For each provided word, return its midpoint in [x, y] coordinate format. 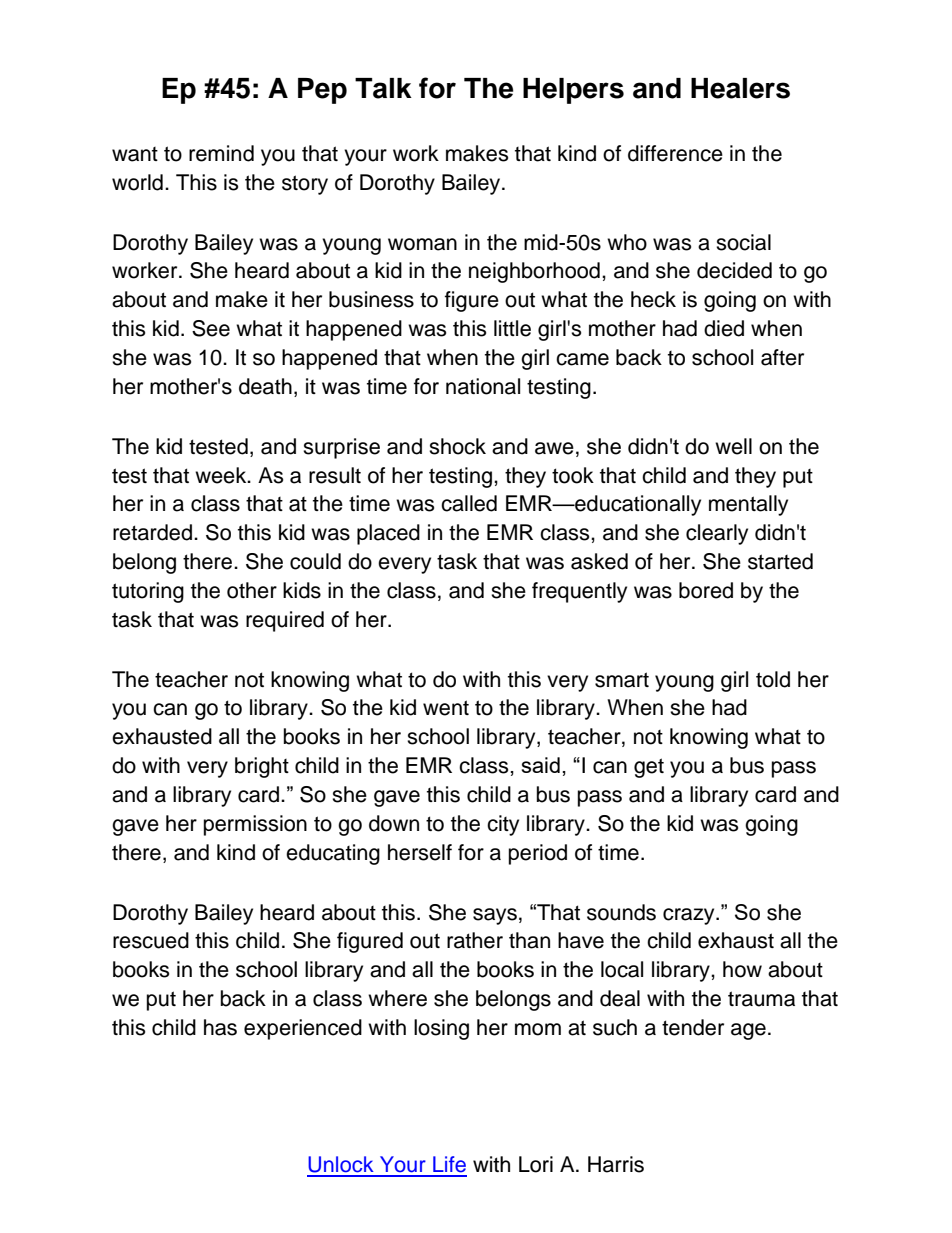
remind [221, 153]
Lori [536, 1164]
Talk [383, 88]
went [446, 708]
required [285, 621]
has [220, 1027]
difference [675, 153]
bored [706, 590]
